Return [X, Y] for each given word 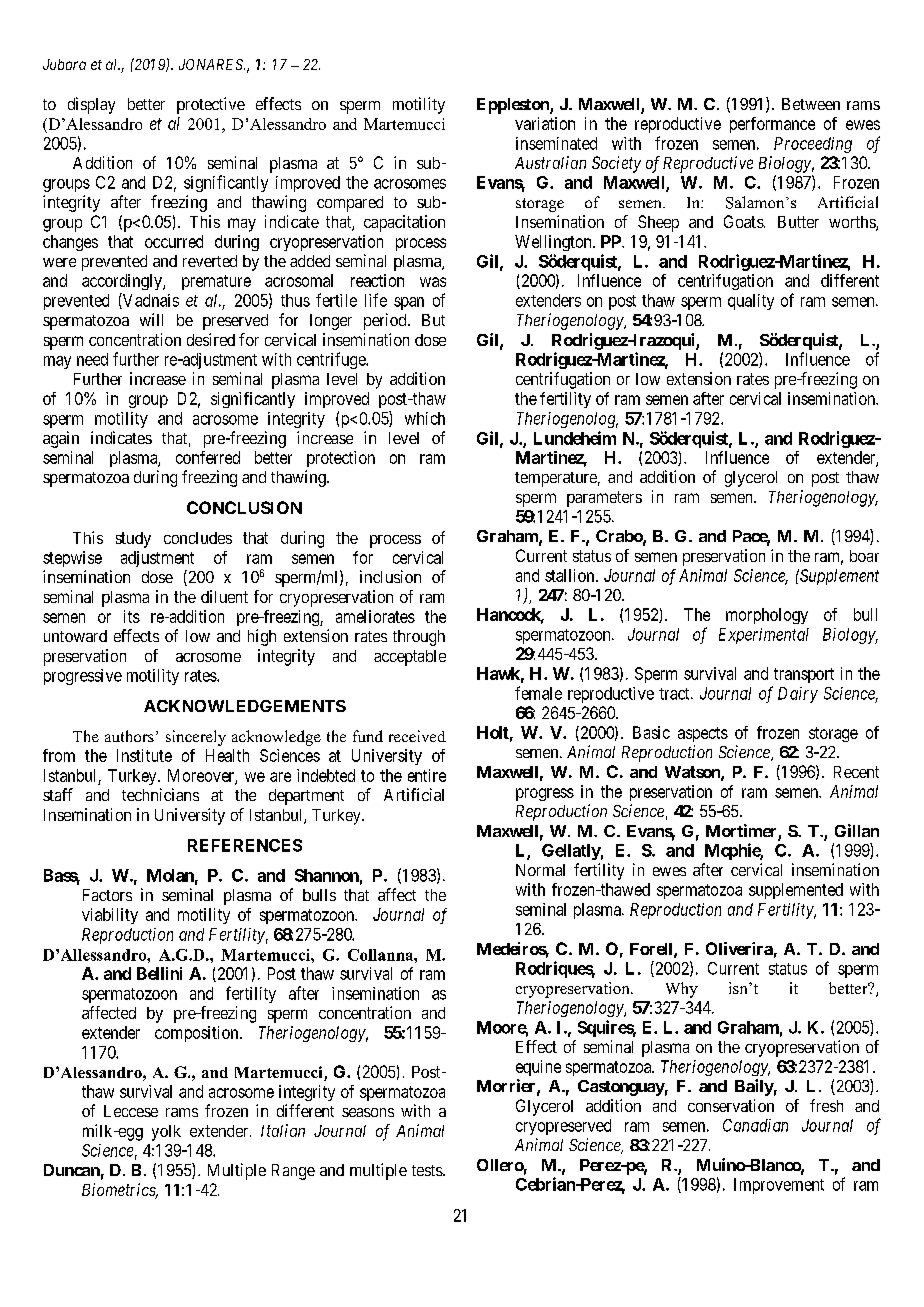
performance [772, 125]
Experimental [764, 636]
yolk [166, 1133]
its [132, 616]
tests [428, 1170]
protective [211, 105]
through [419, 638]
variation [545, 123]
